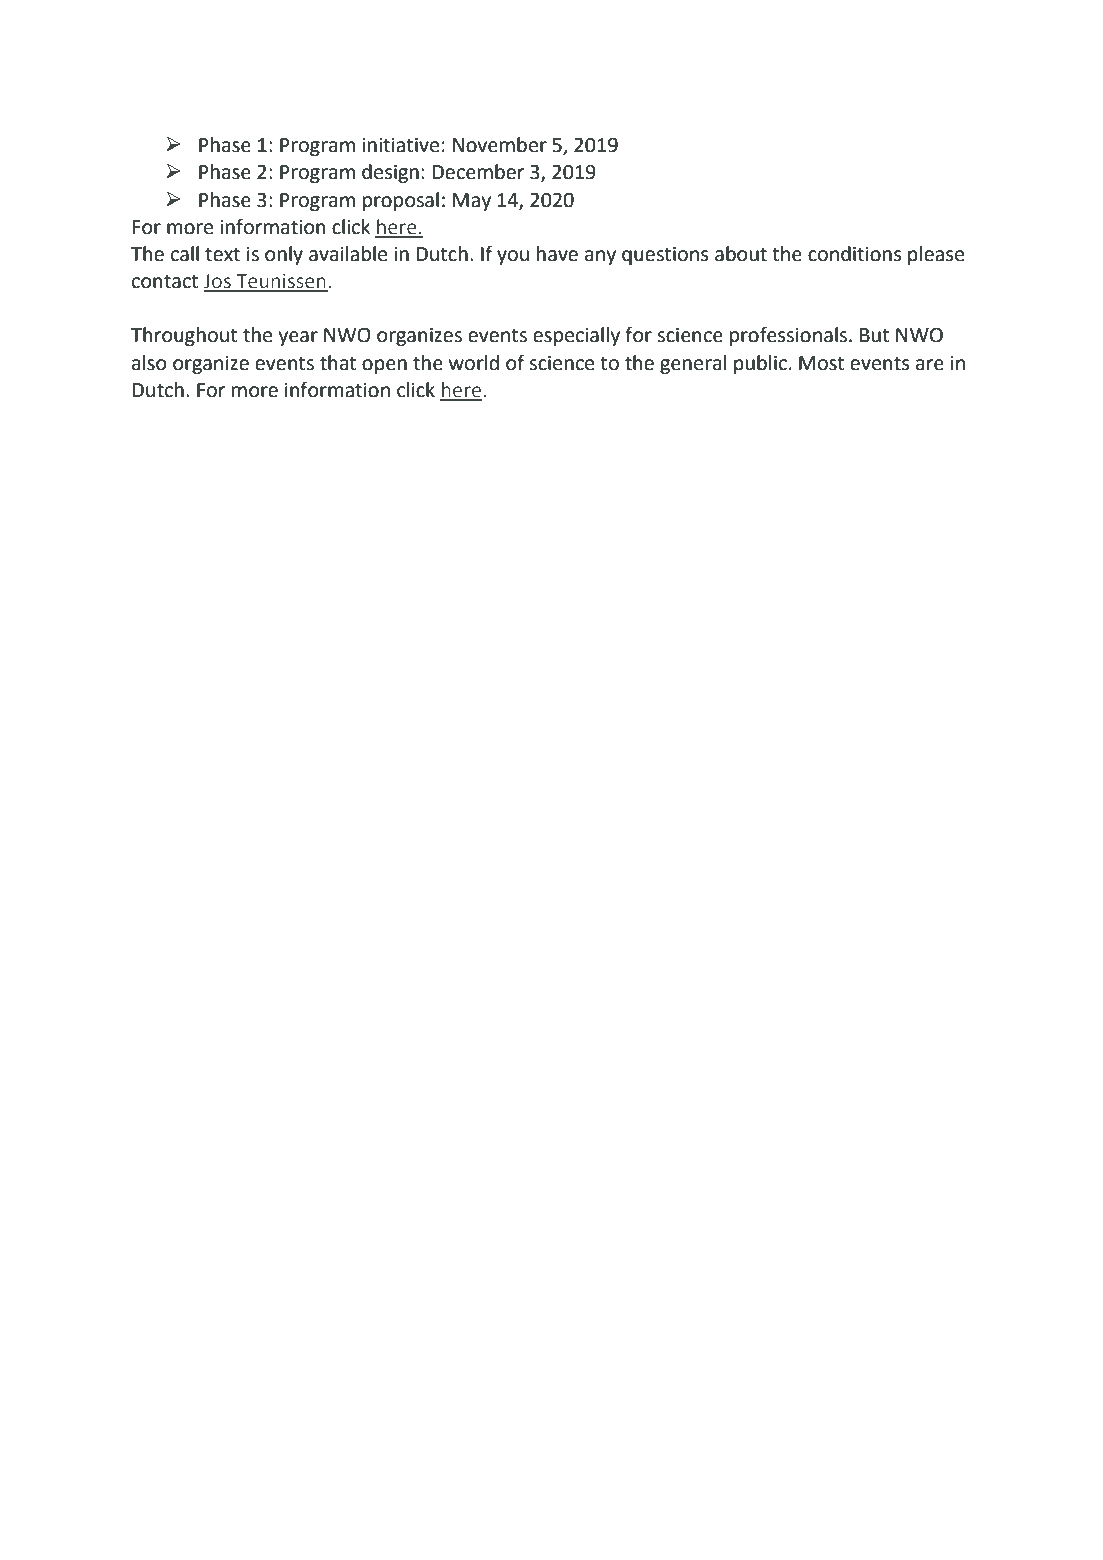 This screenshot has width=1103, height=1560. I want to click on especially, so click(576, 336).
